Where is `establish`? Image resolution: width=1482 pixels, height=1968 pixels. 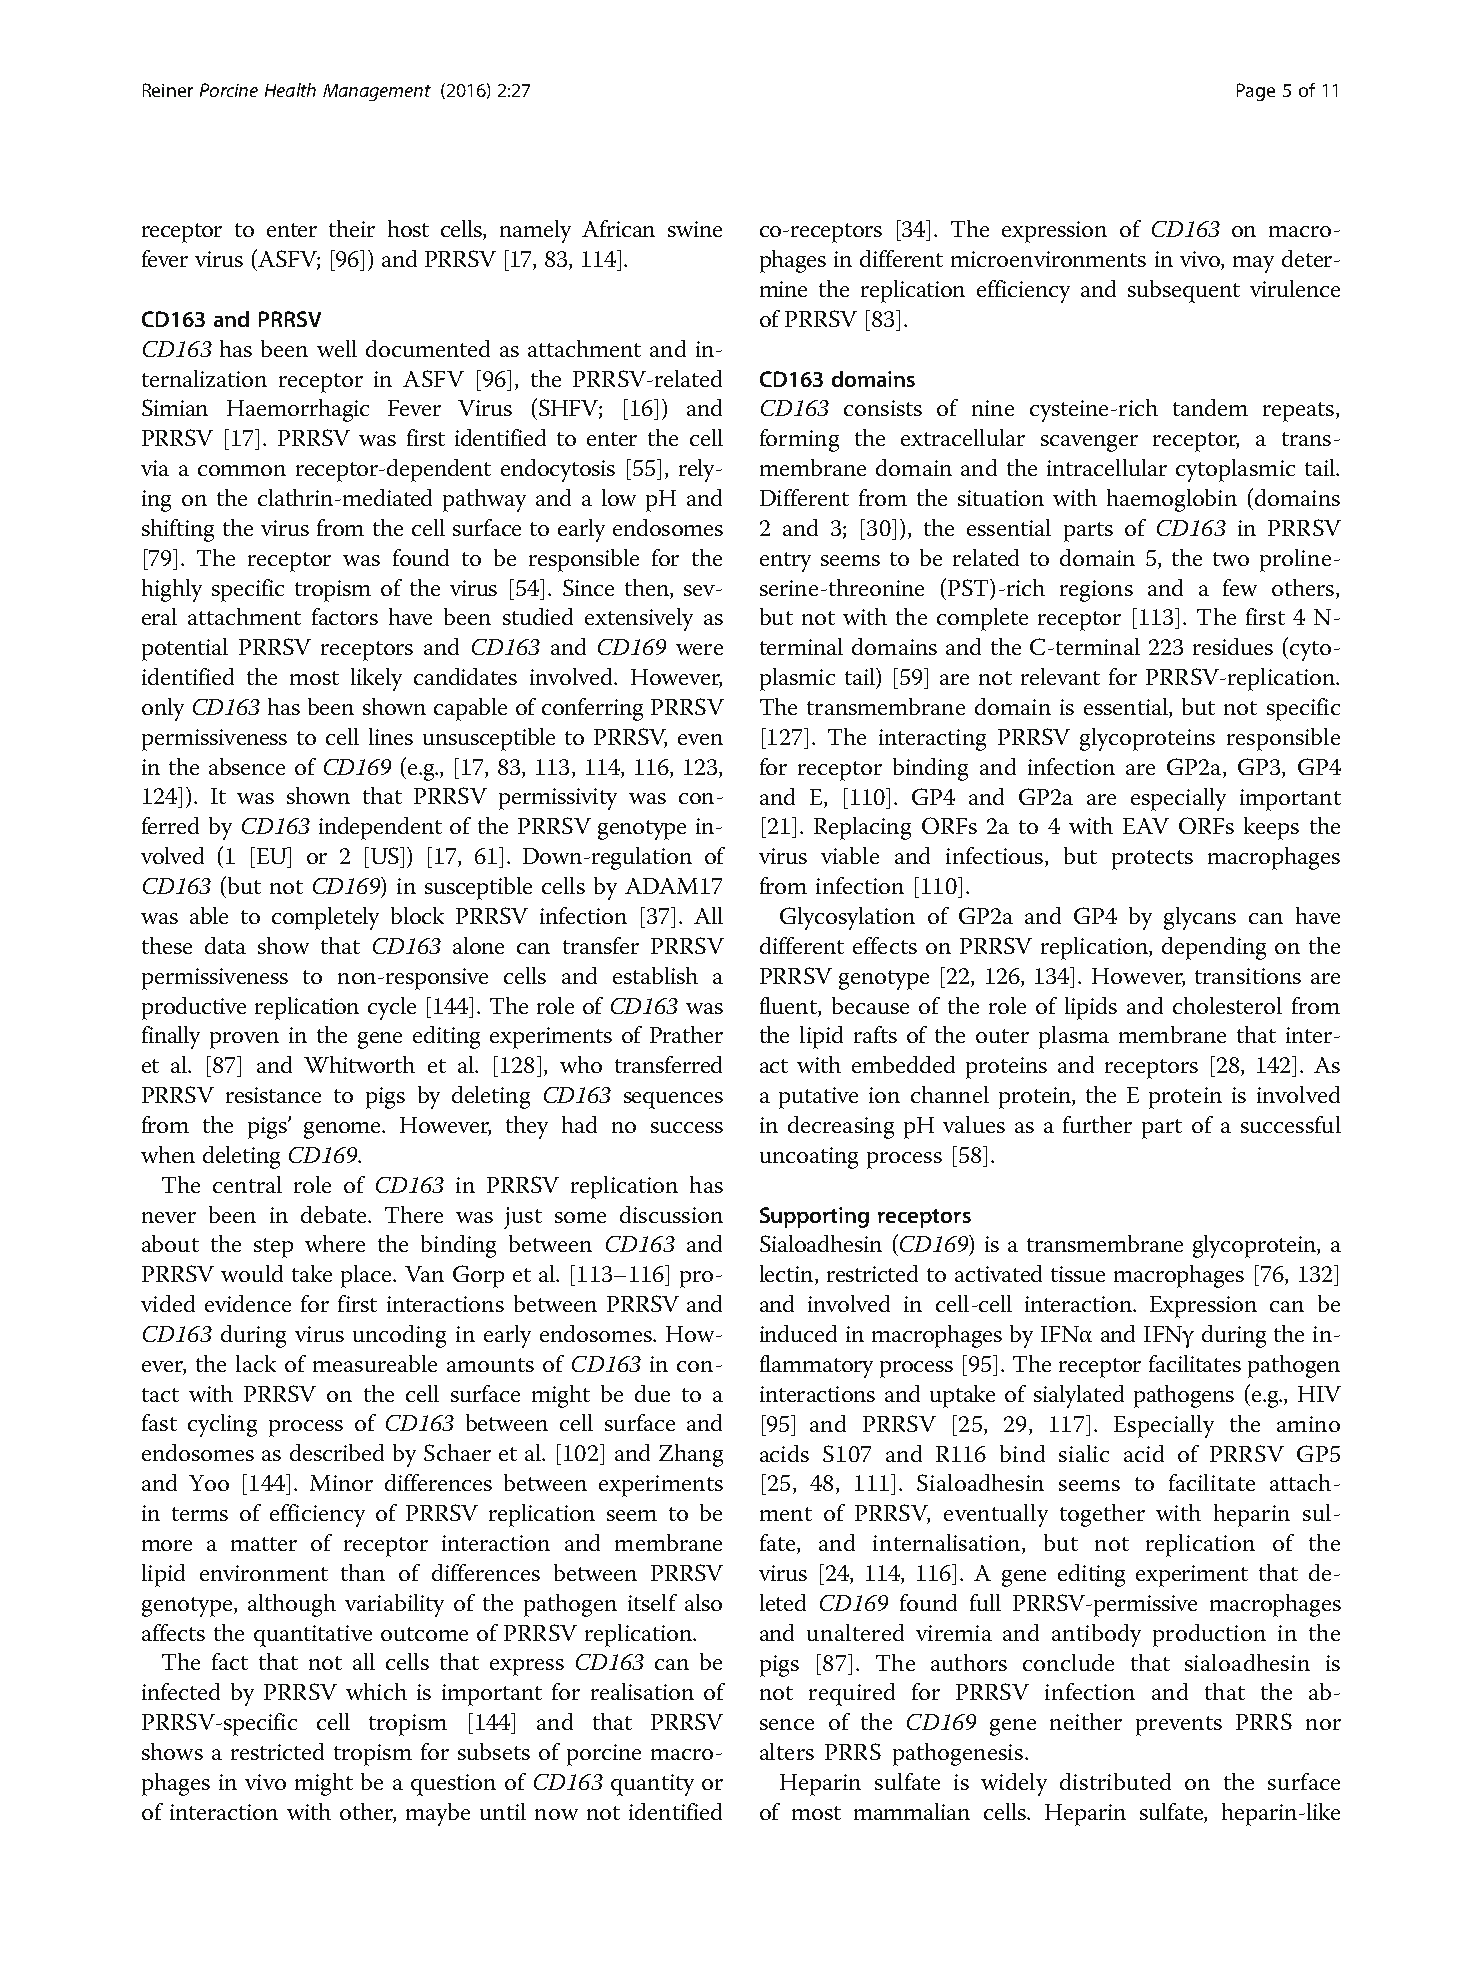
establish is located at coordinates (655, 975).
